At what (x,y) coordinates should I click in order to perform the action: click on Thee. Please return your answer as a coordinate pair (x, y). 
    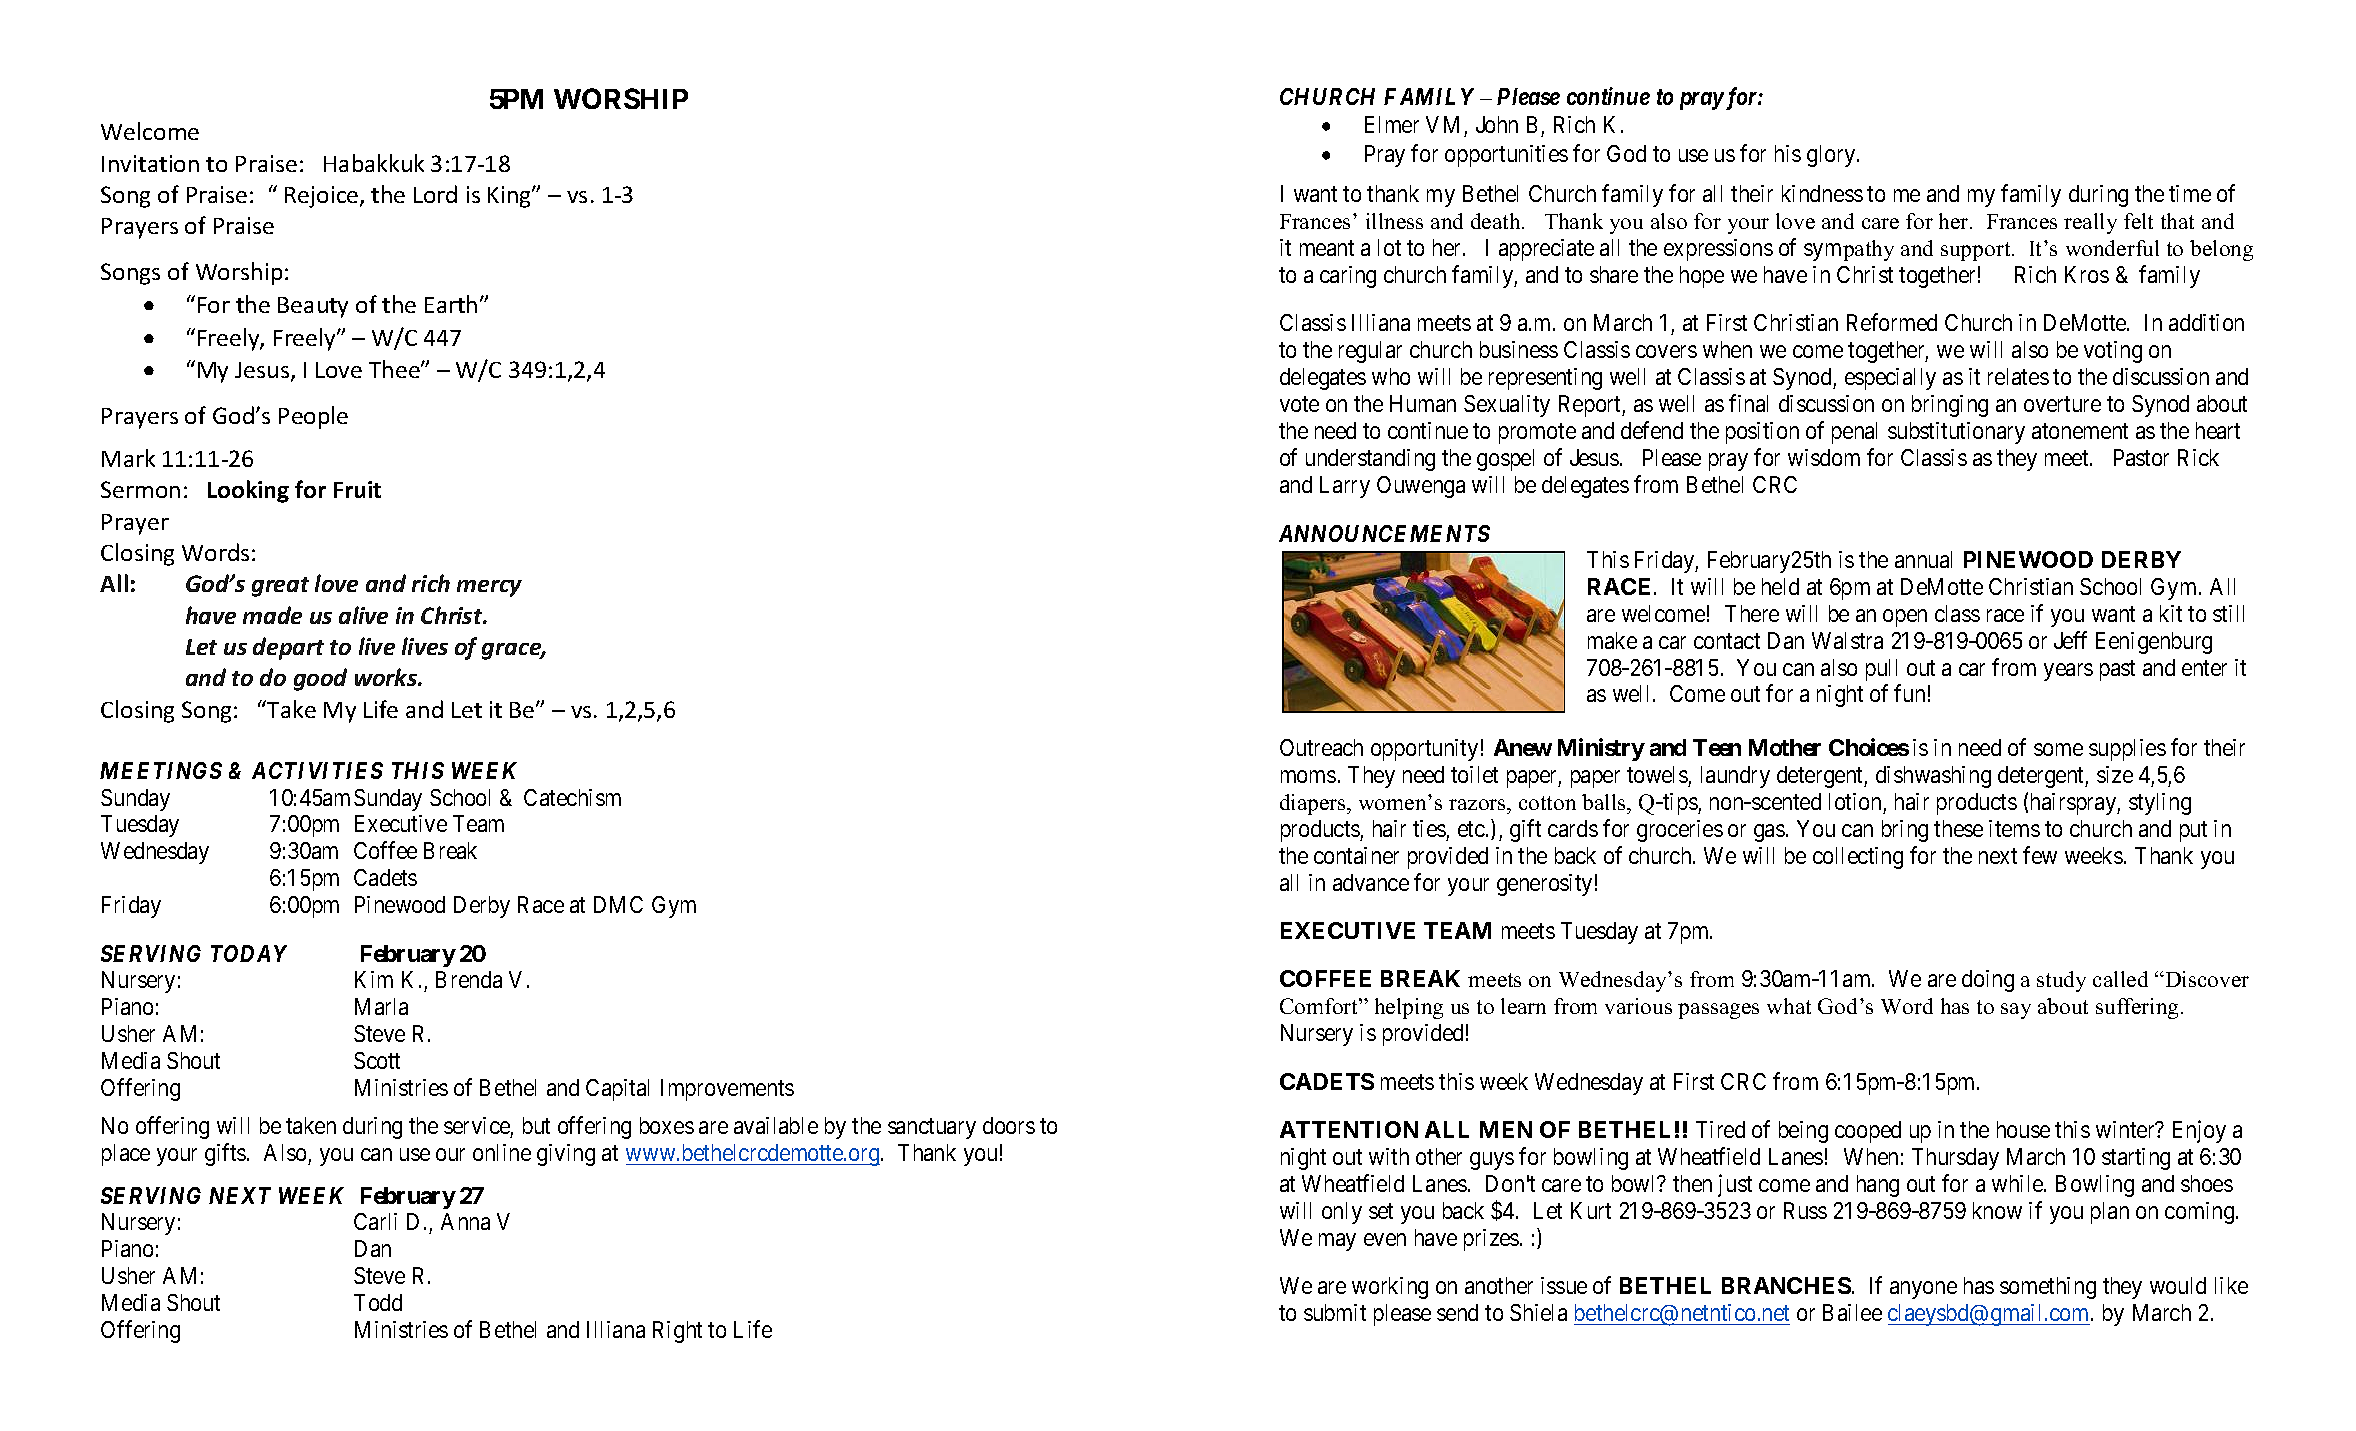
    Looking at the image, I should click on (395, 369).
